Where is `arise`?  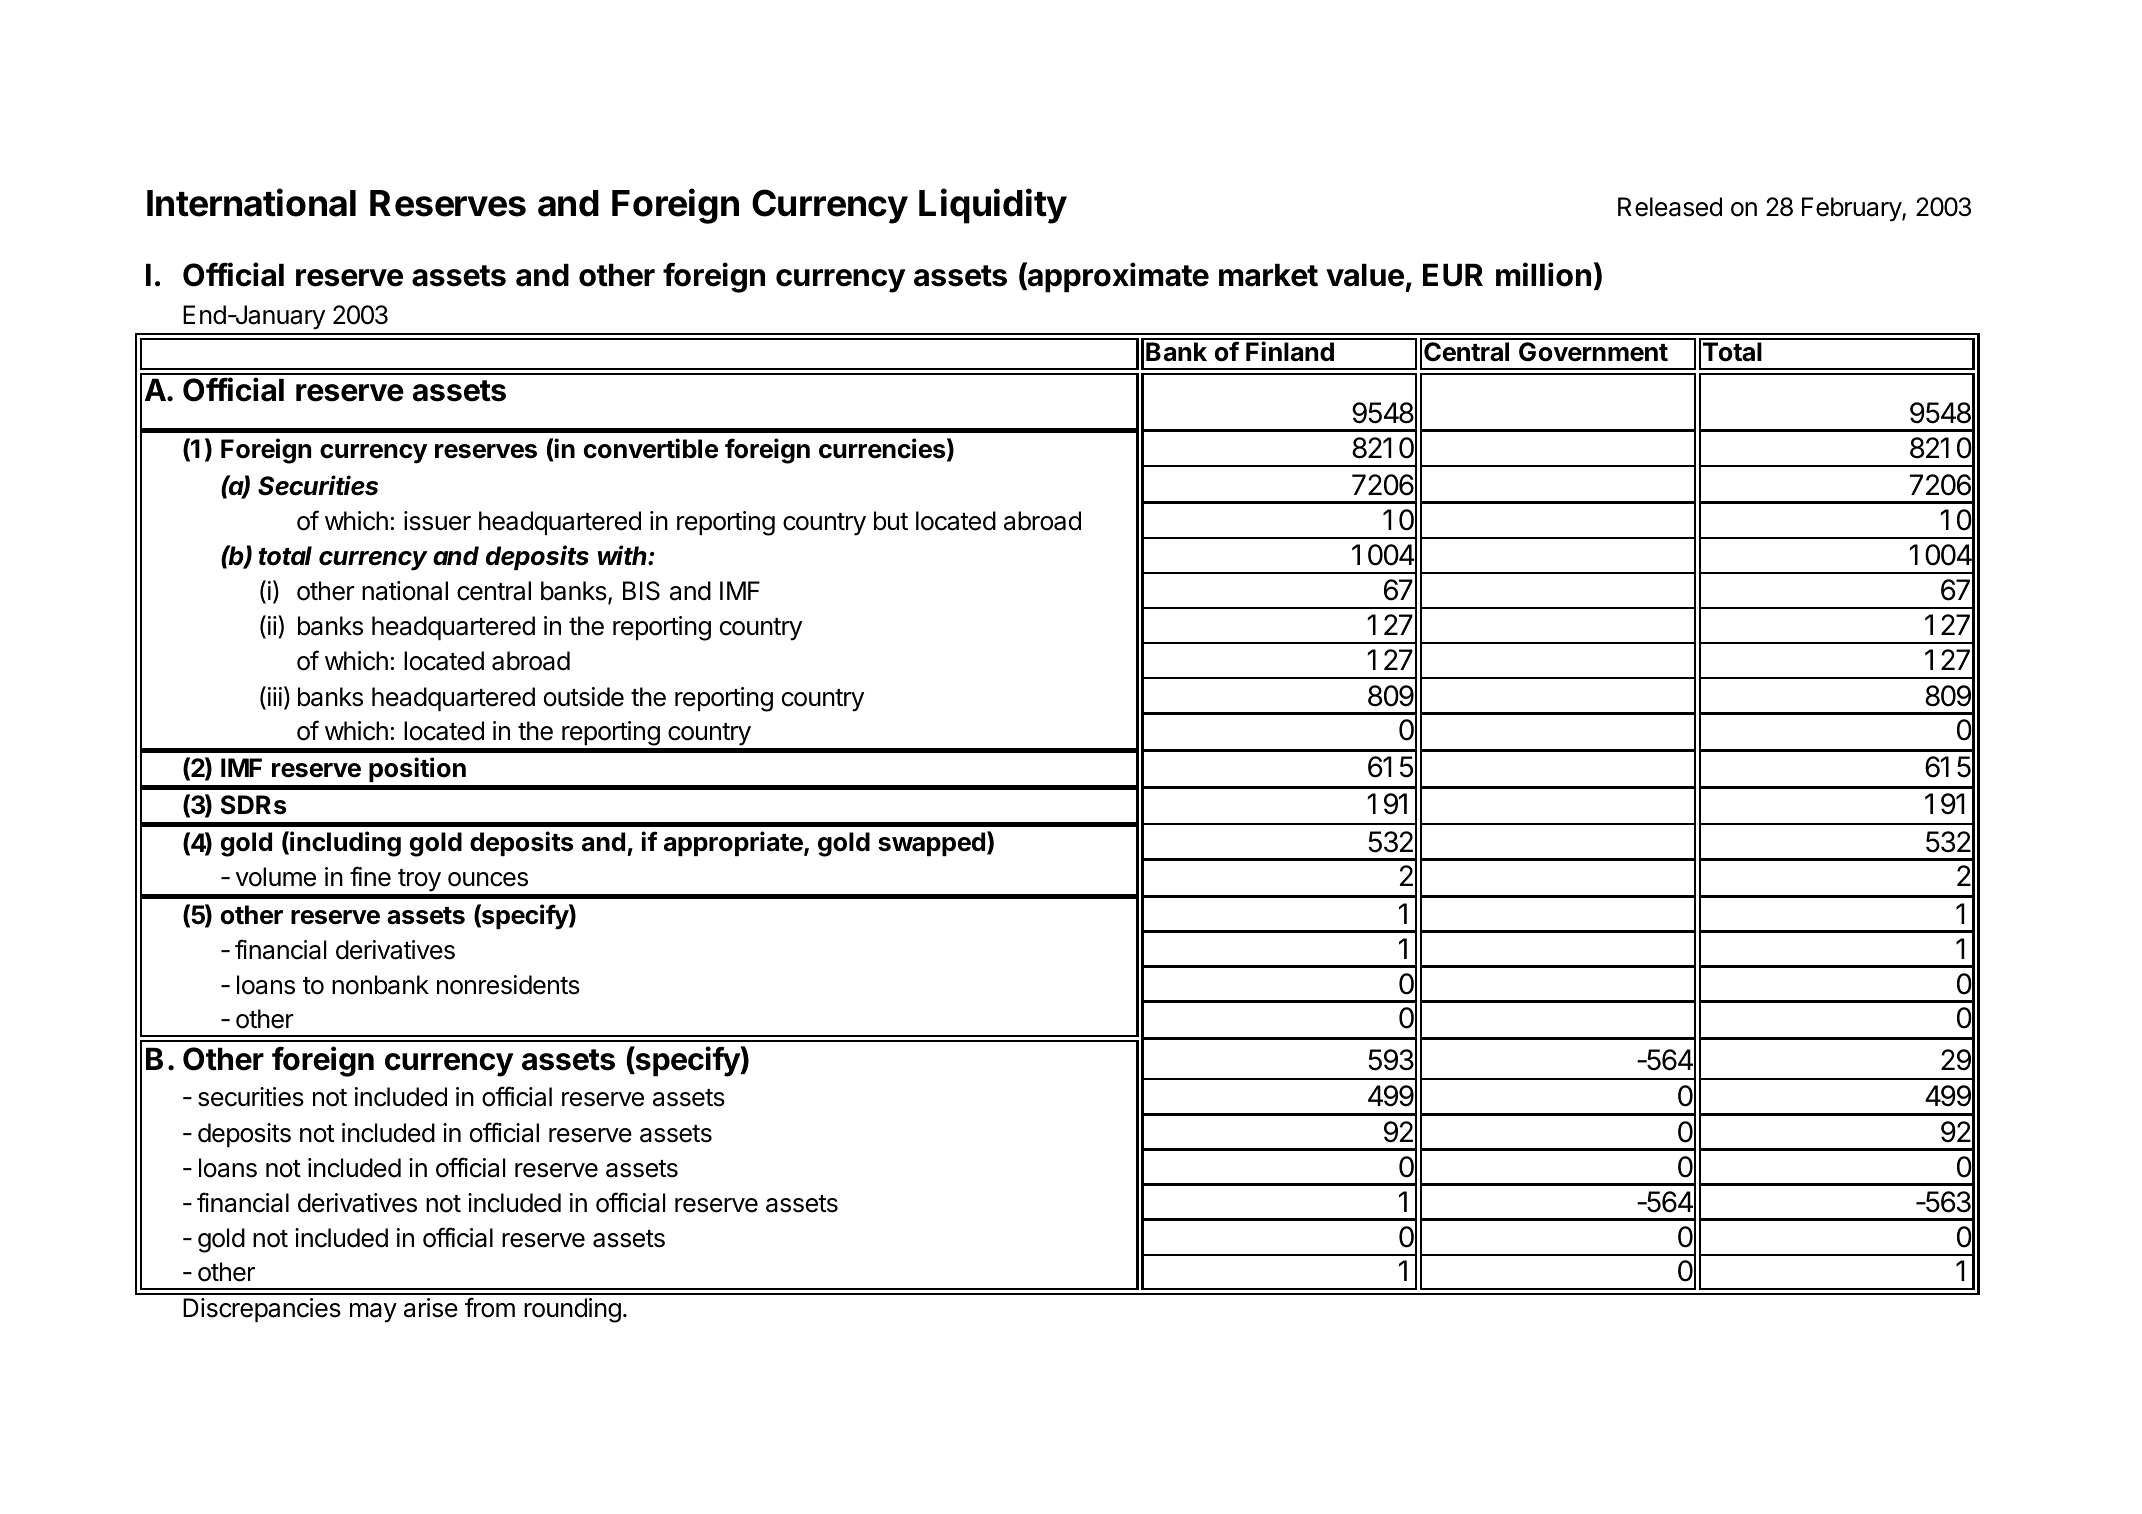
arise is located at coordinates (431, 1308).
